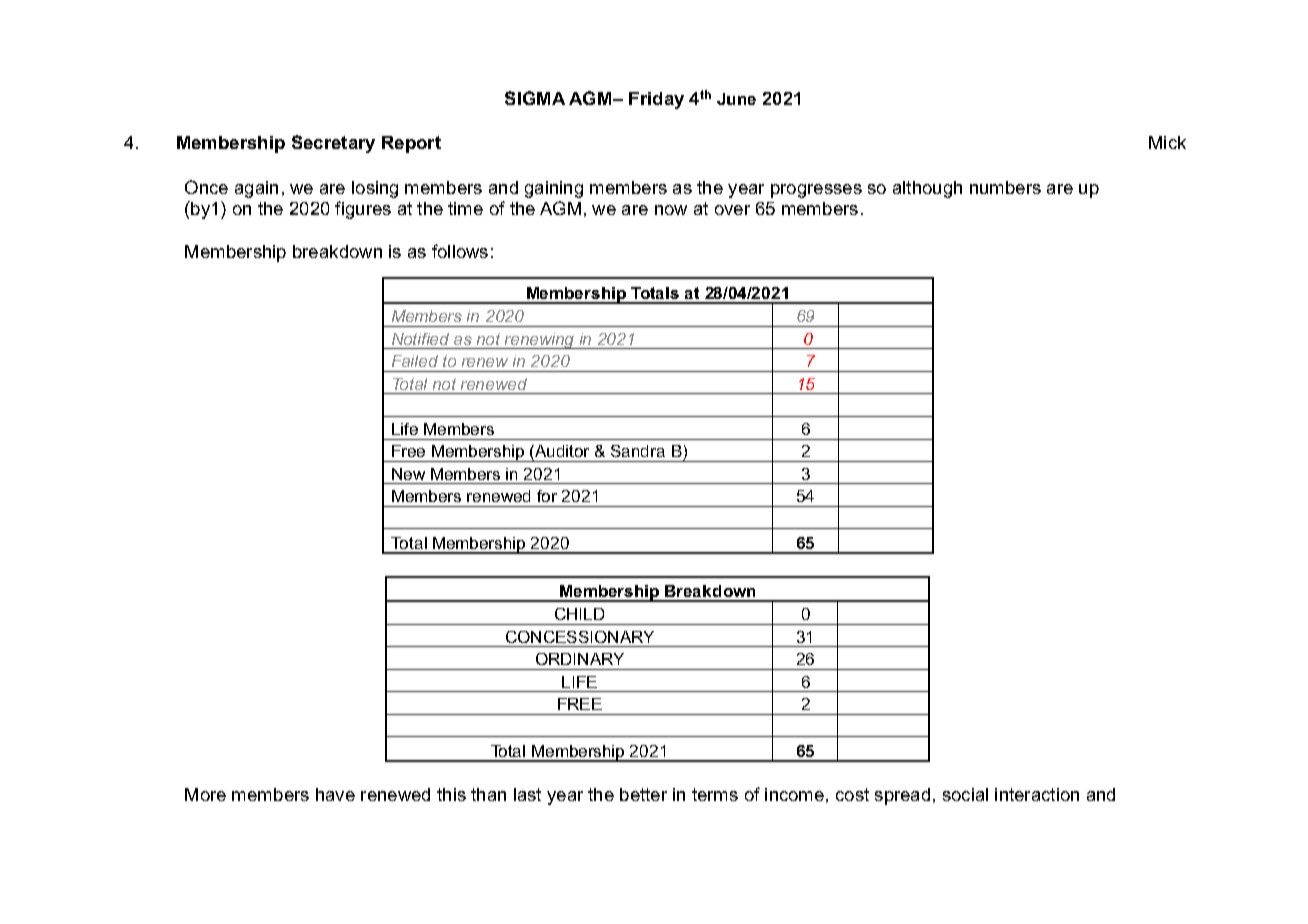  What do you see at coordinates (715, 794) in the screenshot?
I see `terms` at bounding box center [715, 794].
